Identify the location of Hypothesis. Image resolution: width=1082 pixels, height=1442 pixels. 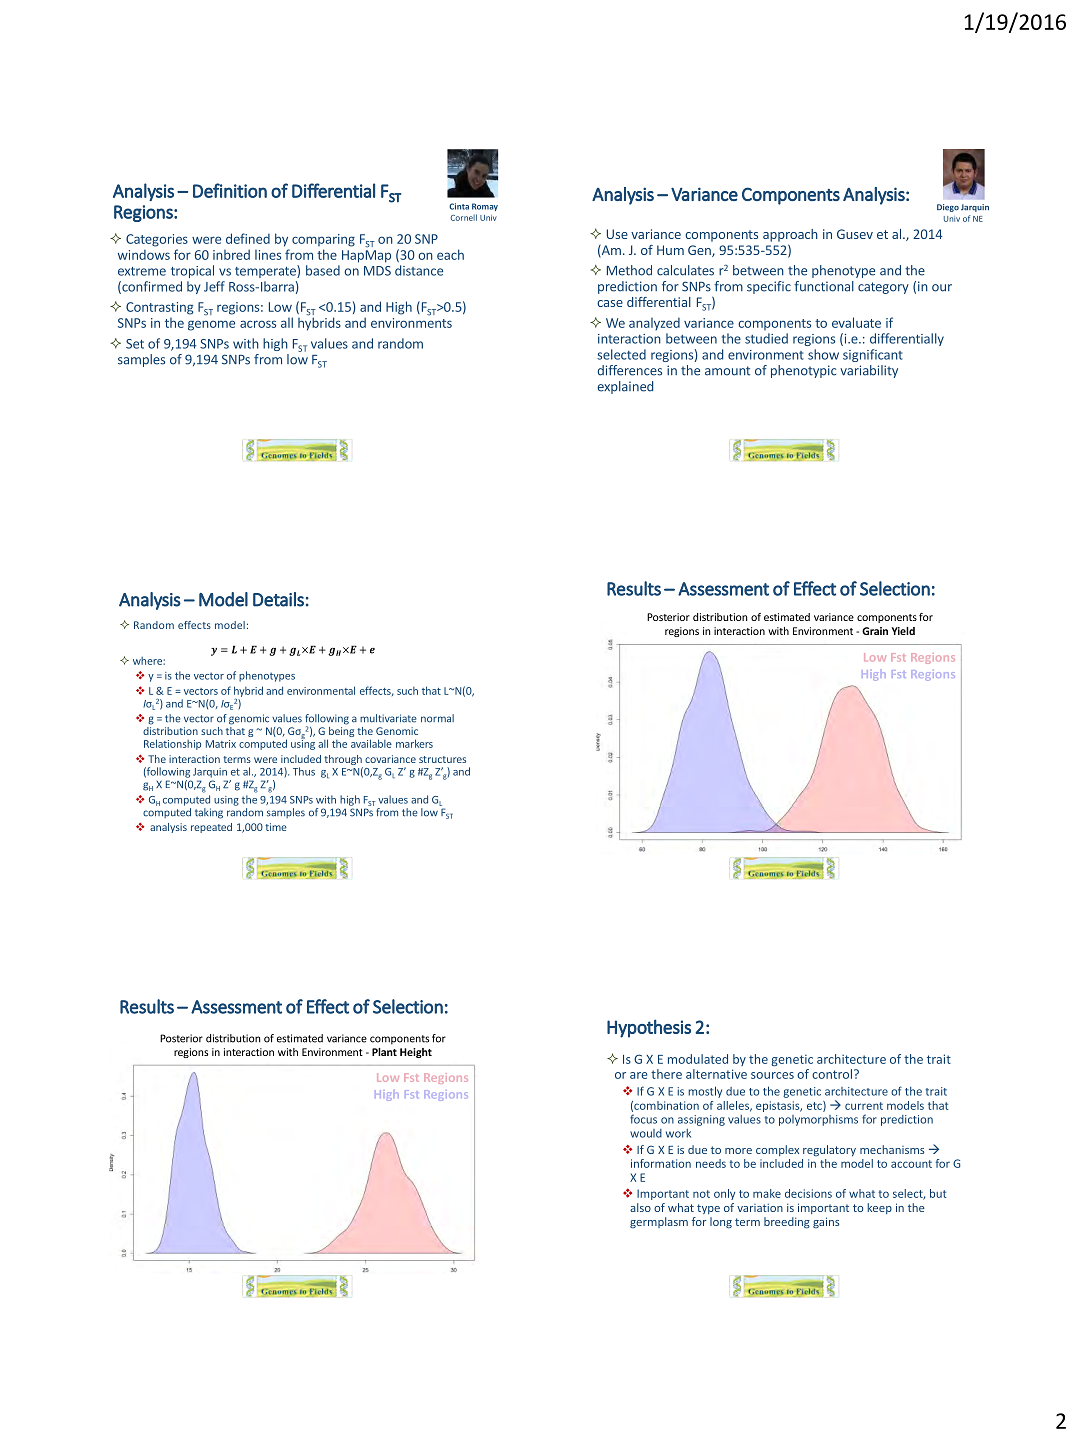
(649, 1028).
